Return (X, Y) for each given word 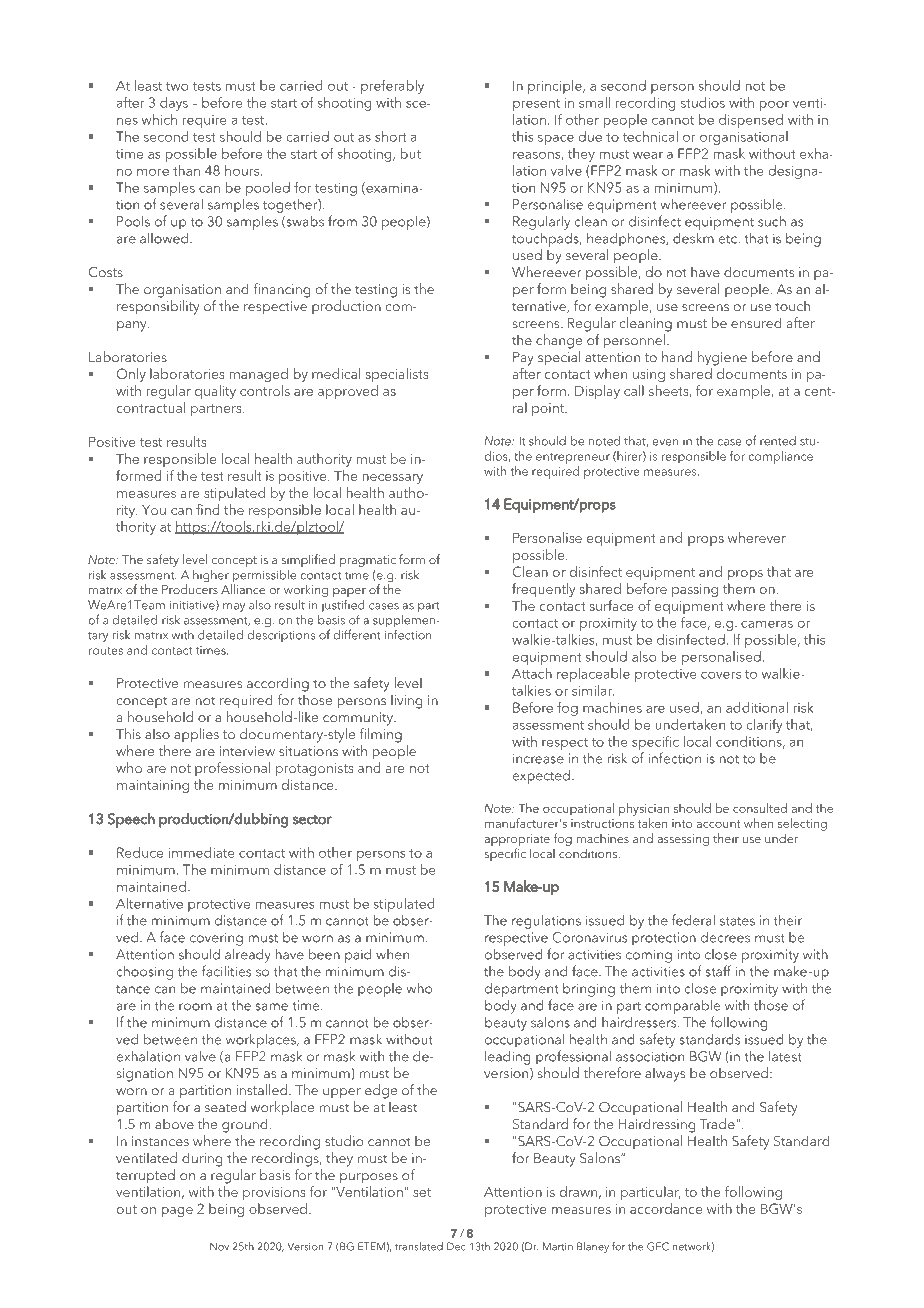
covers (721, 675)
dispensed (751, 121)
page (177, 1212)
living (407, 701)
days (174, 104)
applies (196, 735)
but (411, 153)
